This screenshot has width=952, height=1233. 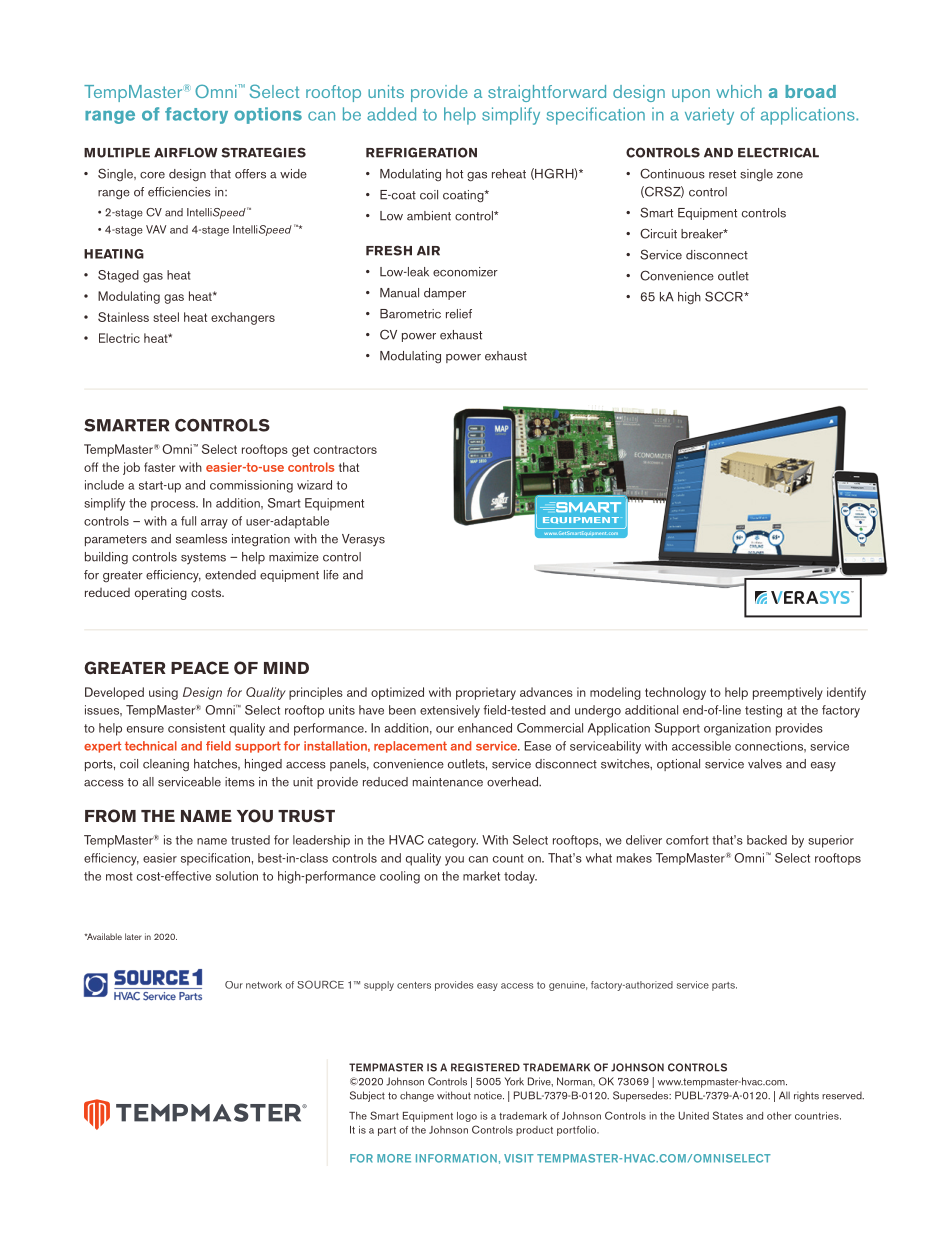 I want to click on AIRFLOW, so click(x=186, y=152).
